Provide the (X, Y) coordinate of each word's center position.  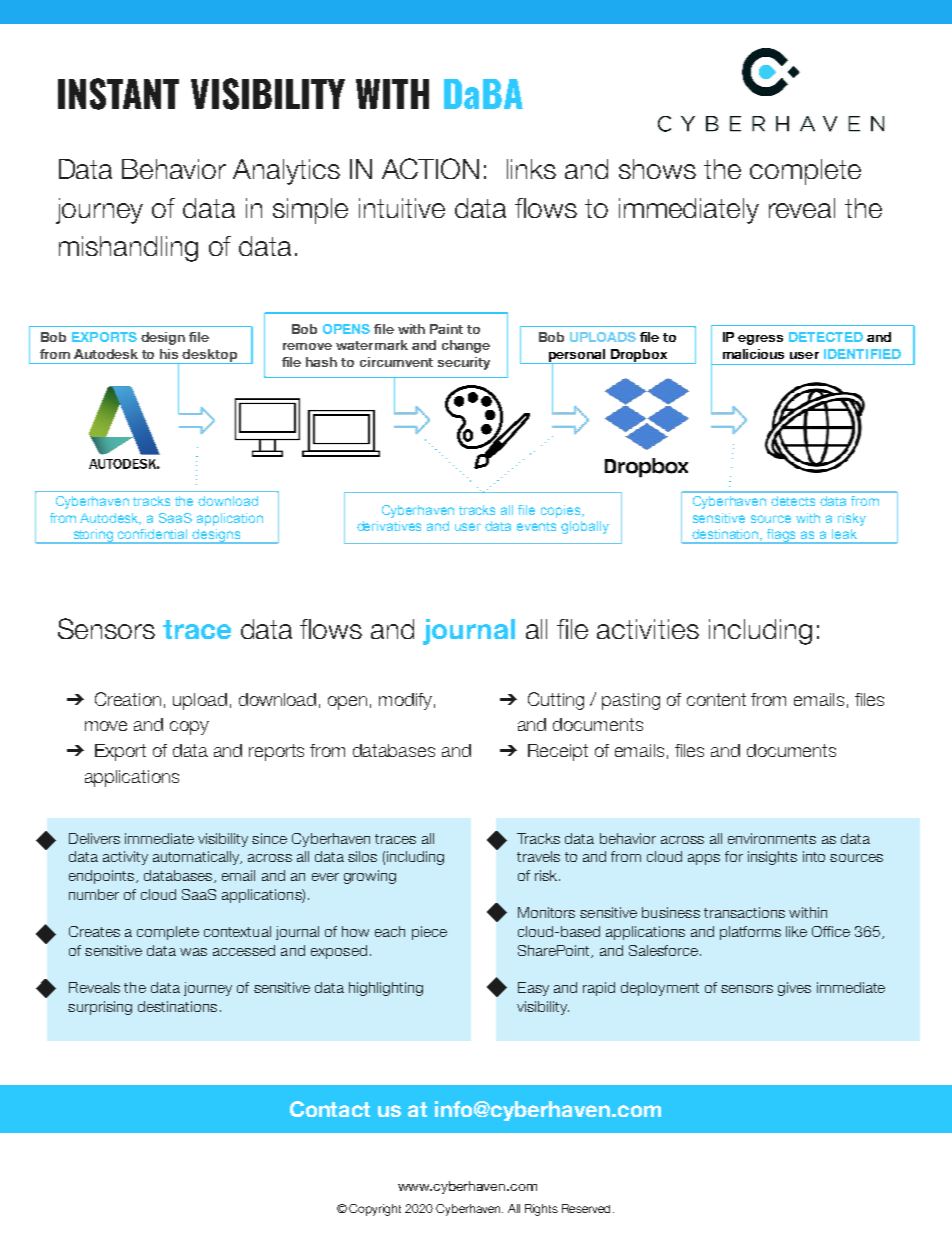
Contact (330, 1109)
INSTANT (118, 94)
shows (657, 169)
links (531, 169)
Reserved (586, 1208)
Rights (541, 1210)
